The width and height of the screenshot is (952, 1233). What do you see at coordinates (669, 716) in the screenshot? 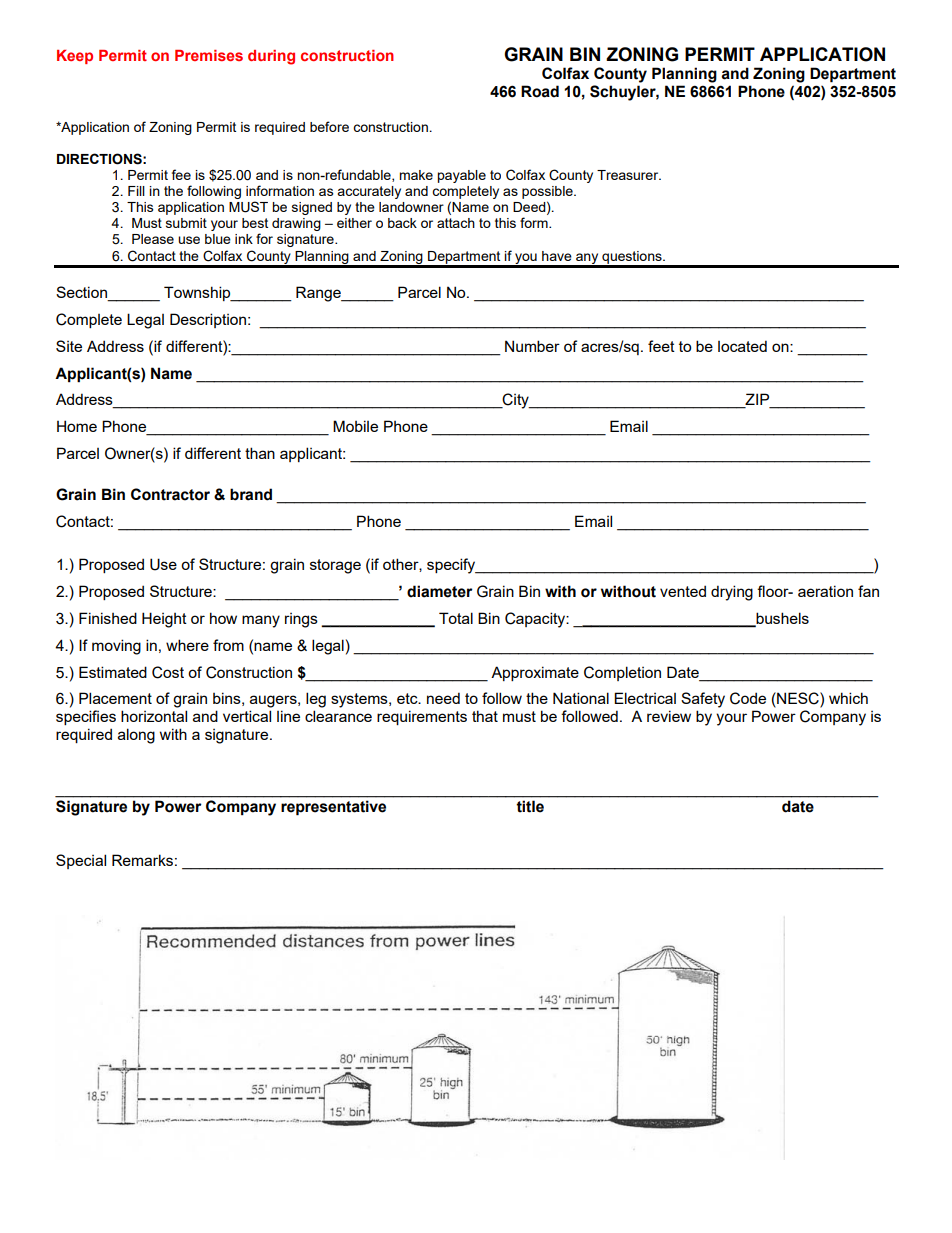
I see `review` at bounding box center [669, 716].
